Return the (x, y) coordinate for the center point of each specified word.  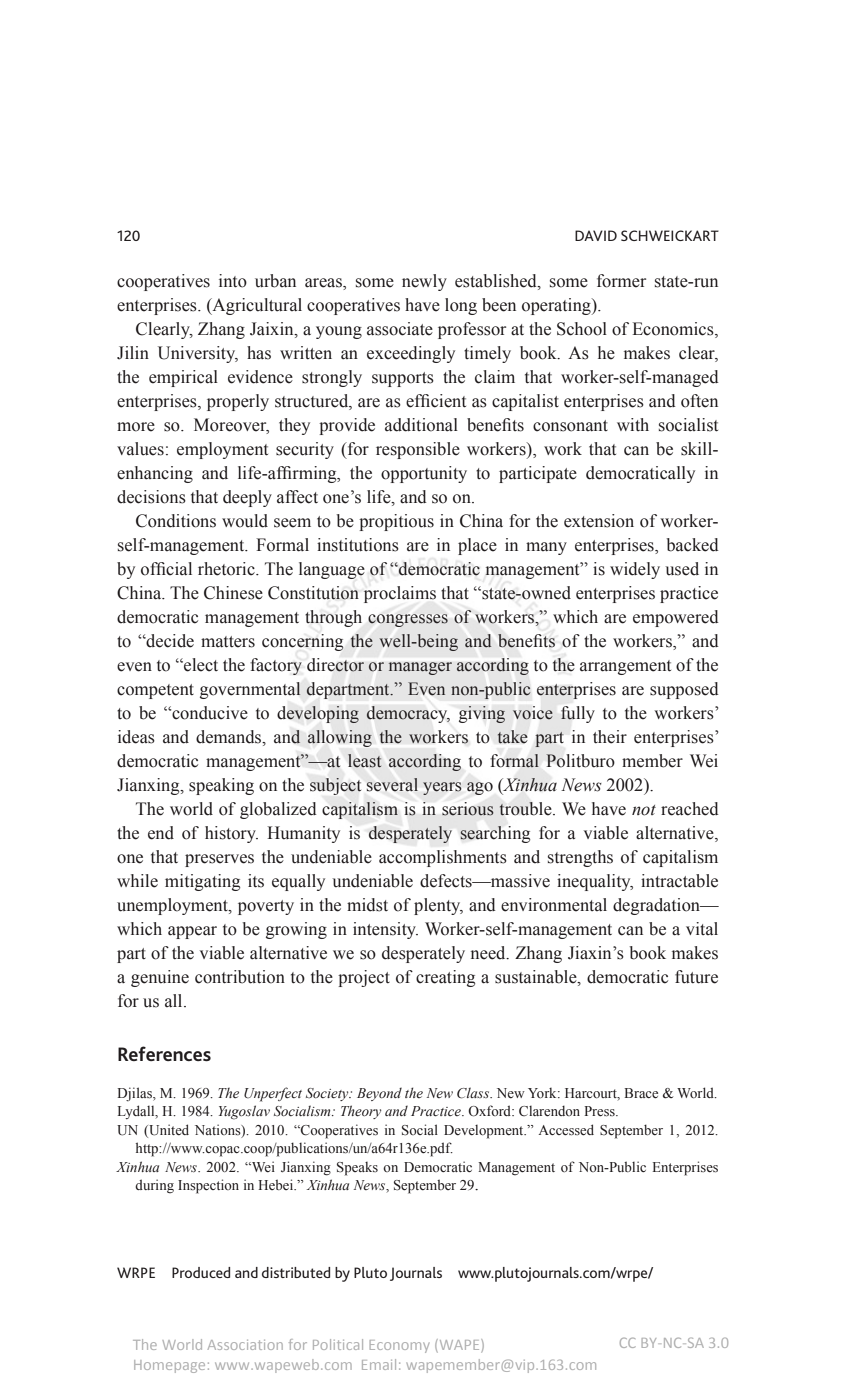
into (233, 281)
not (644, 810)
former (621, 281)
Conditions (176, 521)
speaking (221, 786)
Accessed (566, 1130)
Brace (641, 1093)
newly (424, 282)
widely (635, 570)
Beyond (379, 1094)
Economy (399, 1346)
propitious (396, 522)
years (442, 788)
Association (245, 1345)
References (164, 1053)
